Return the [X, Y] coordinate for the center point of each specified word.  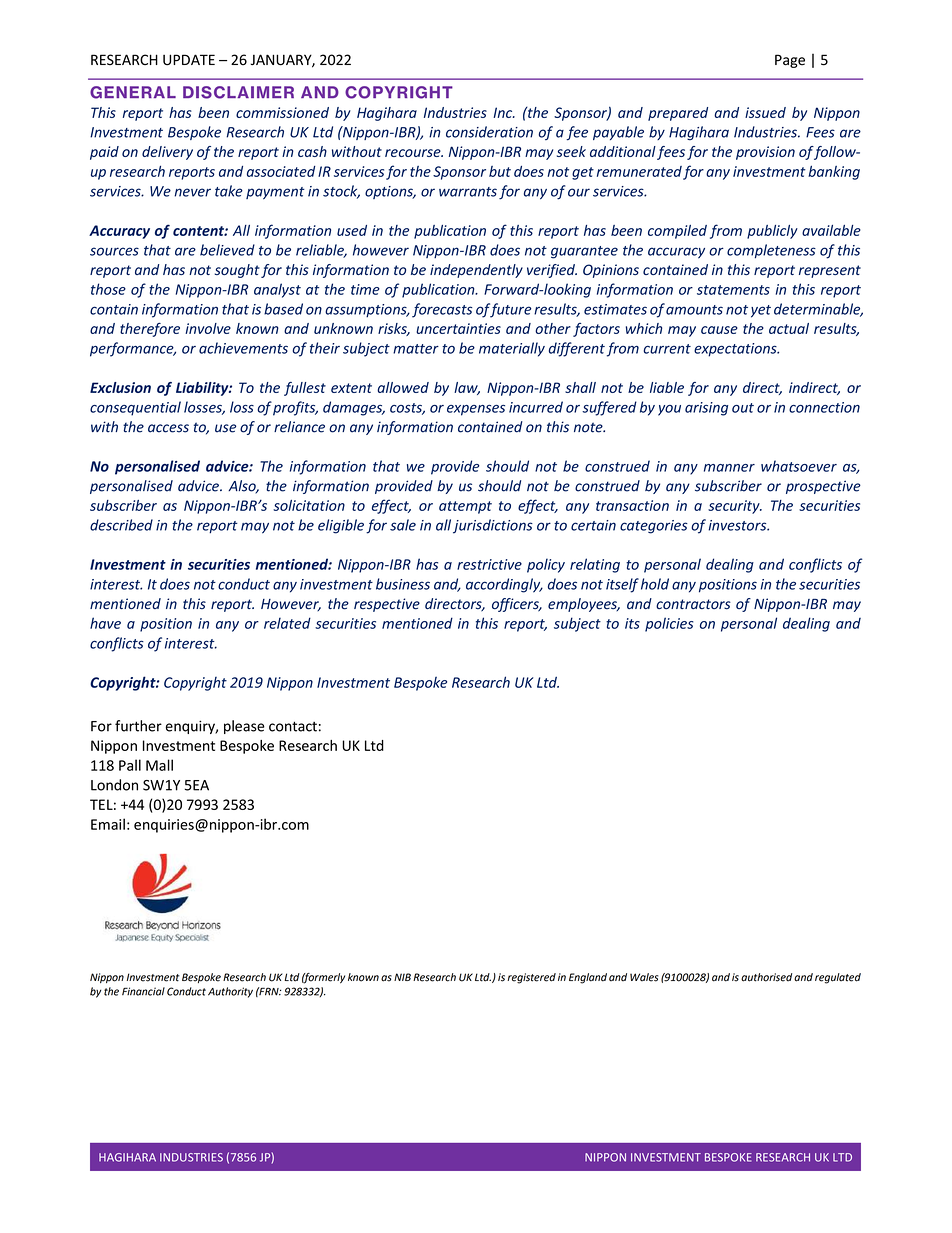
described [121, 525]
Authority [230, 992]
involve [208, 328]
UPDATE [189, 60]
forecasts [442, 310]
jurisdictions [493, 526]
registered [531, 978]
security [735, 507]
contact [293, 726]
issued [765, 112]
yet [761, 311]
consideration [489, 132]
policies [669, 624]
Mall [159, 765]
